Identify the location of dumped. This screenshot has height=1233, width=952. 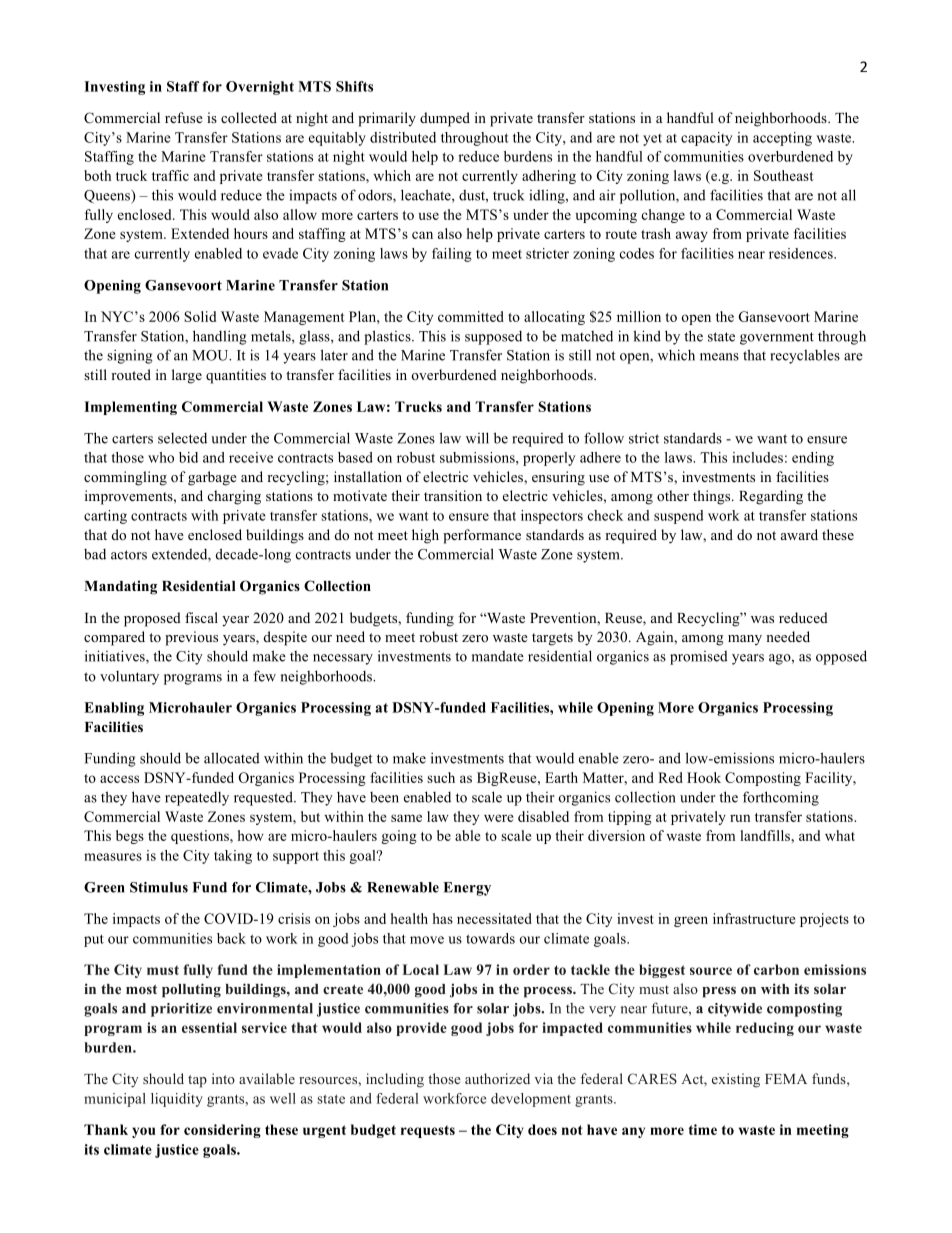
(445, 119).
